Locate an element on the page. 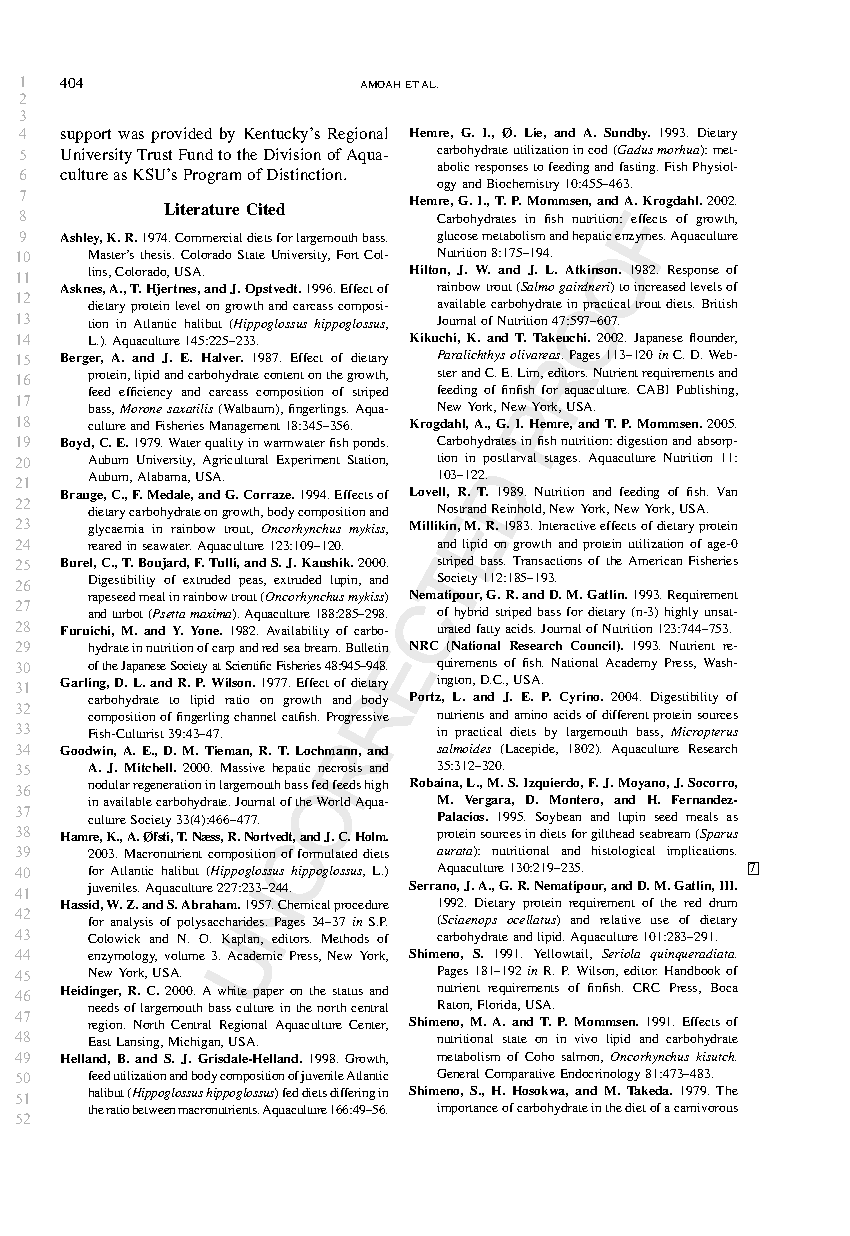 The image size is (850, 1236). ponds is located at coordinates (370, 444).
